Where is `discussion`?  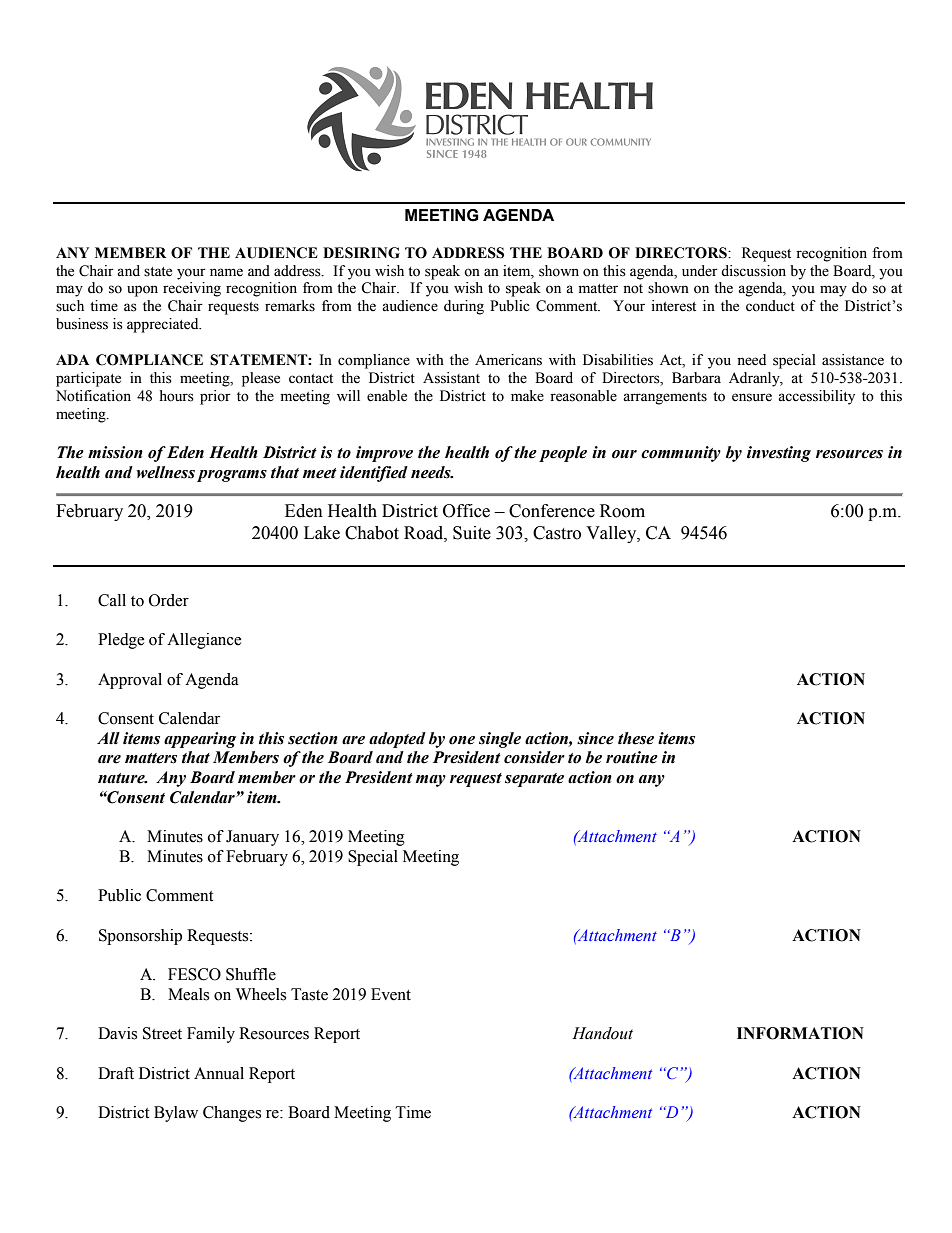 discussion is located at coordinates (753, 271).
